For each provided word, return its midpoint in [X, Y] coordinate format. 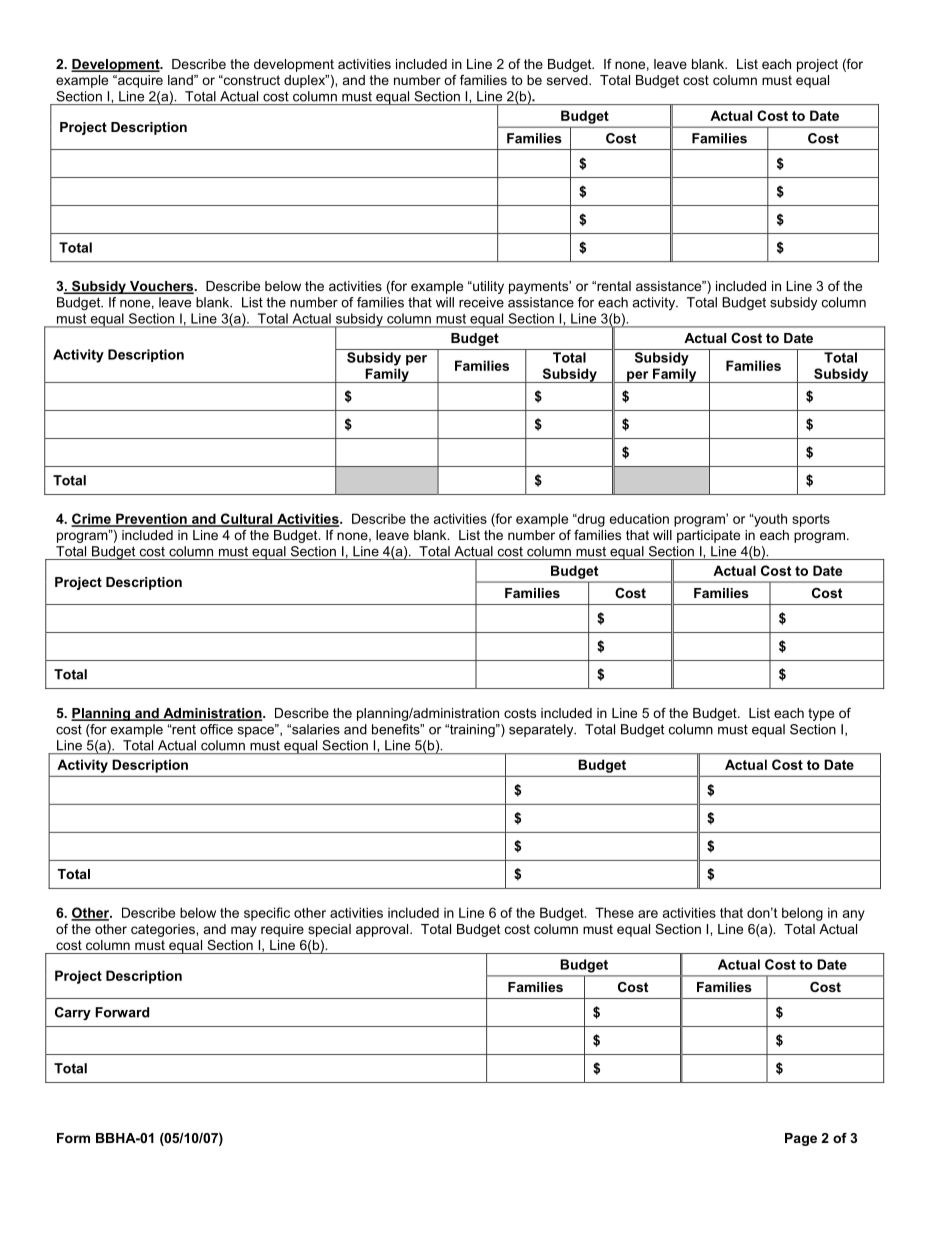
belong [802, 914]
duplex [306, 81]
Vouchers [161, 287]
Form [73, 1138]
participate [708, 536]
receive [481, 302]
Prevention [151, 519]
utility [487, 287]
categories [164, 930]
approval [383, 930]
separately [542, 730]
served [568, 80]
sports [811, 520]
